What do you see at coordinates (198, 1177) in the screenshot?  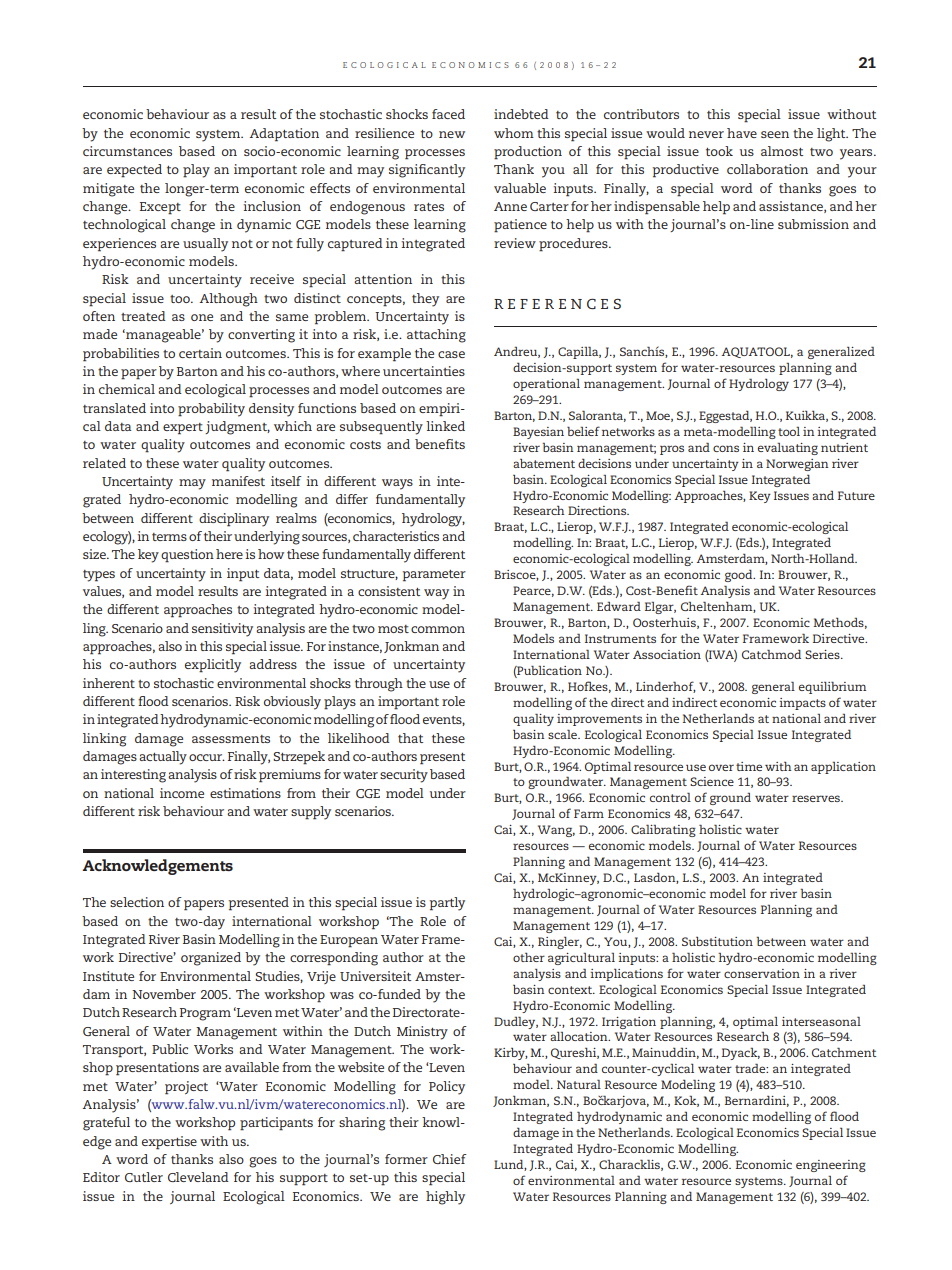 I see `Cleveland` at bounding box center [198, 1177].
